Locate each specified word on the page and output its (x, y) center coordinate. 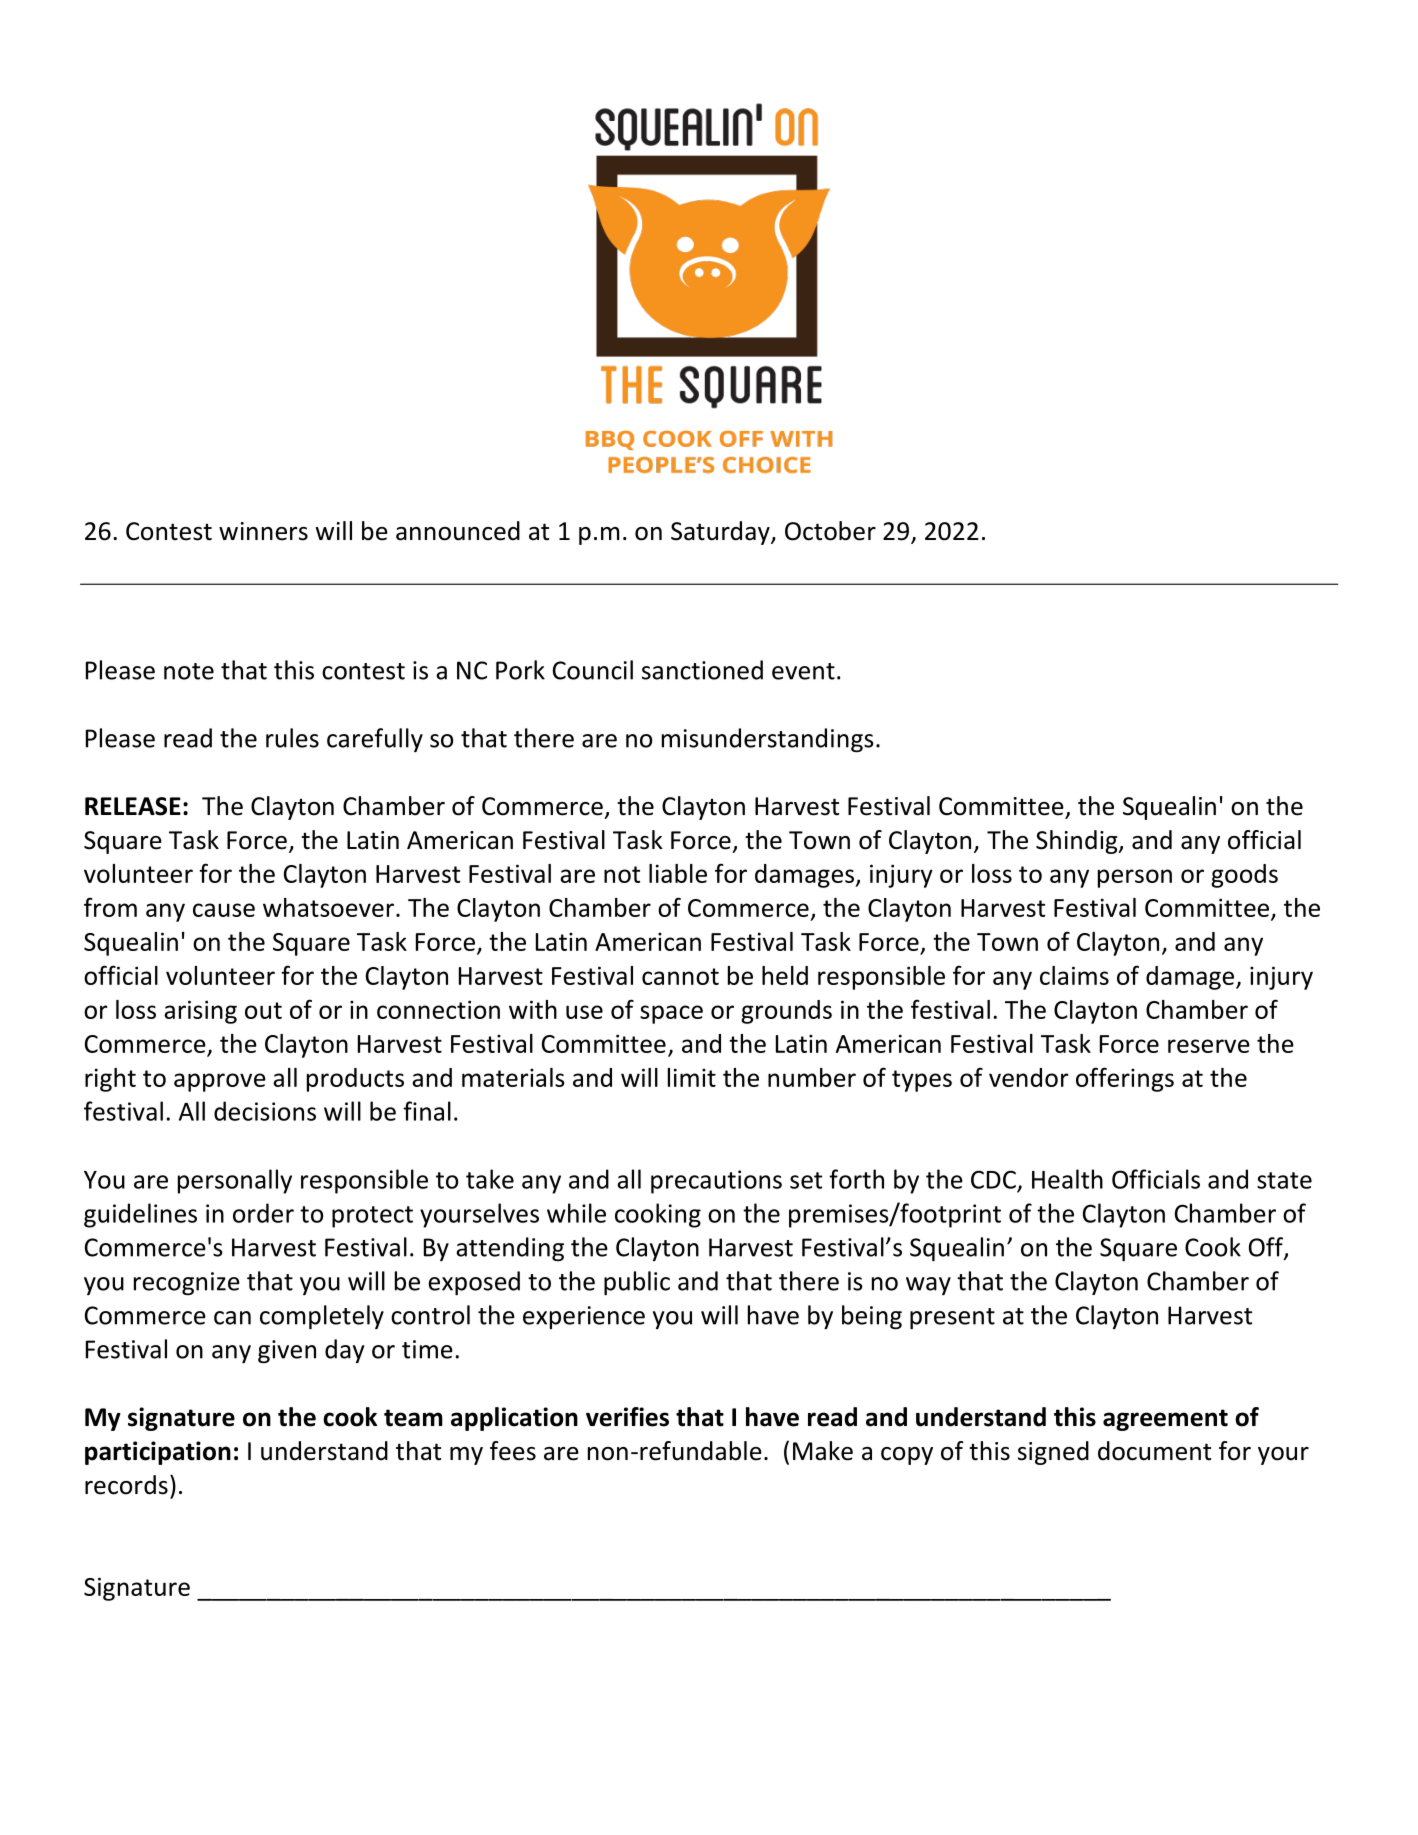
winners (263, 531)
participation (158, 1453)
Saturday (721, 533)
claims (1074, 975)
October (830, 531)
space (671, 1014)
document (1154, 1451)
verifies (627, 1417)
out (263, 1010)
